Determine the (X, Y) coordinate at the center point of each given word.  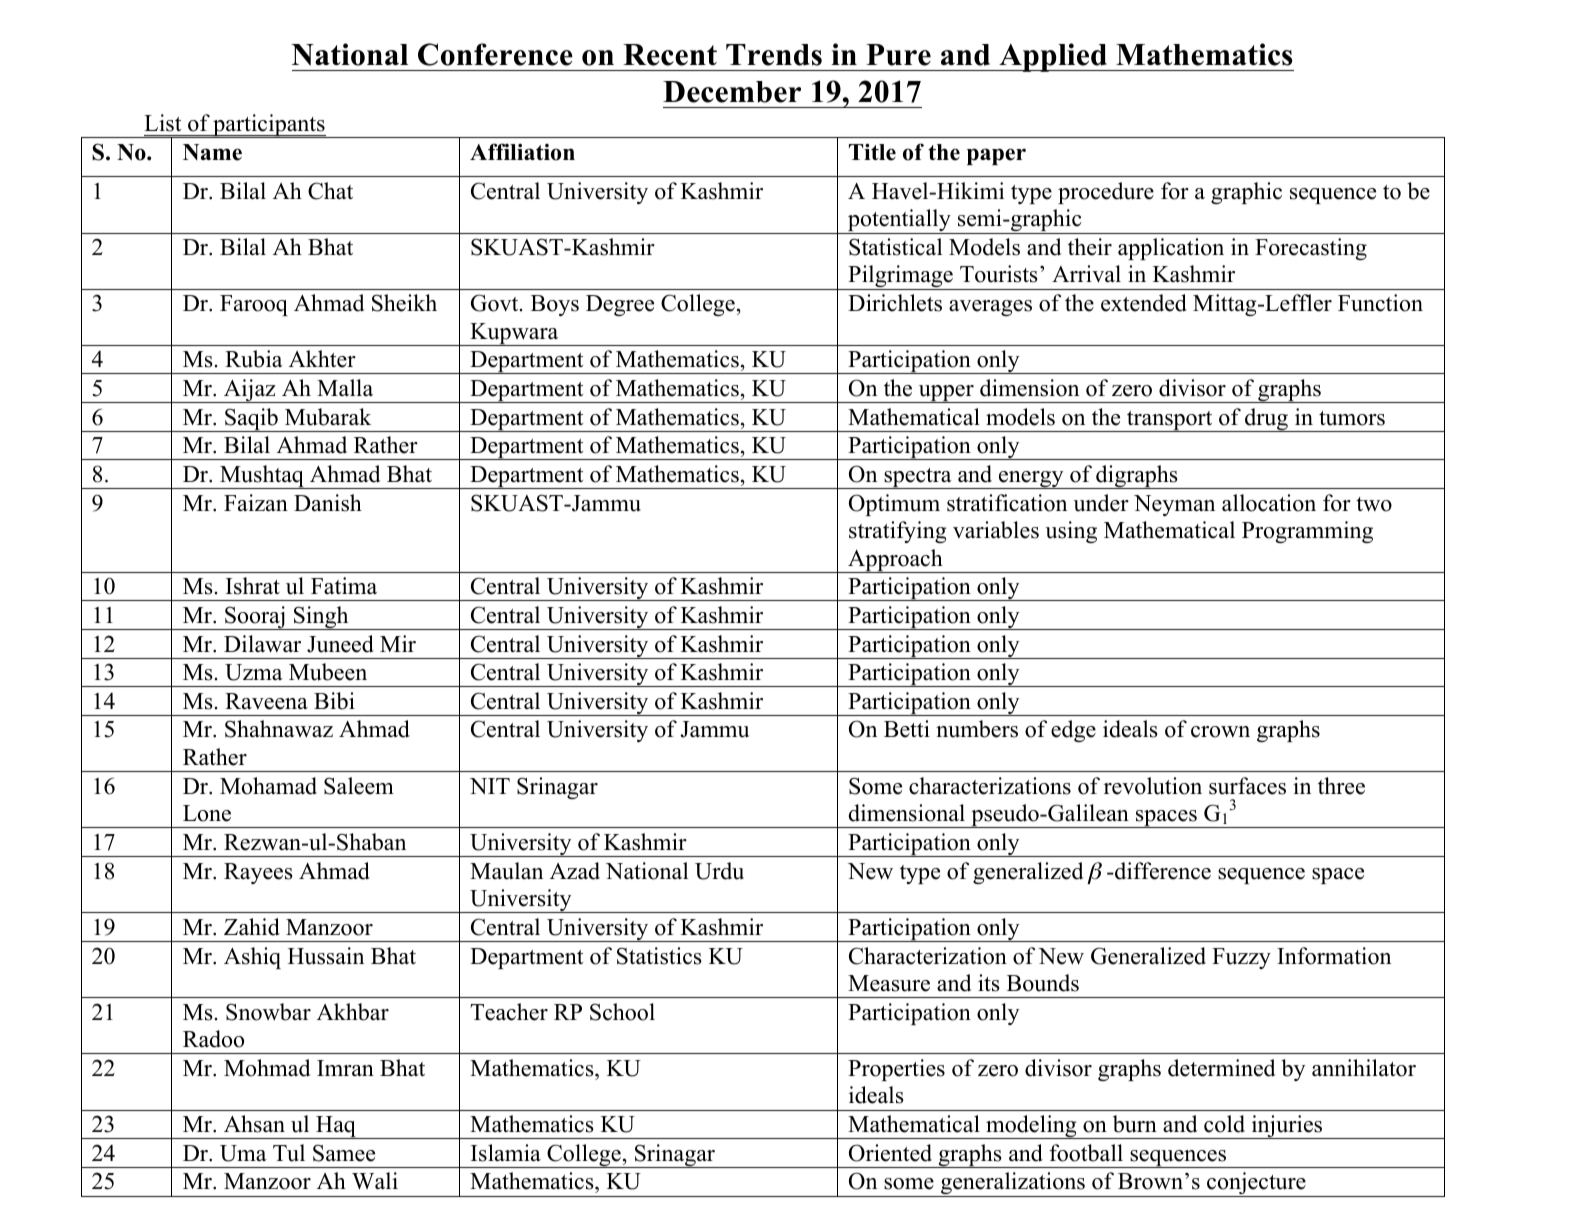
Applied (1053, 57)
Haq (336, 1127)
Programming (1307, 532)
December (732, 92)
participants (269, 126)
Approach (895, 561)
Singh (321, 618)
